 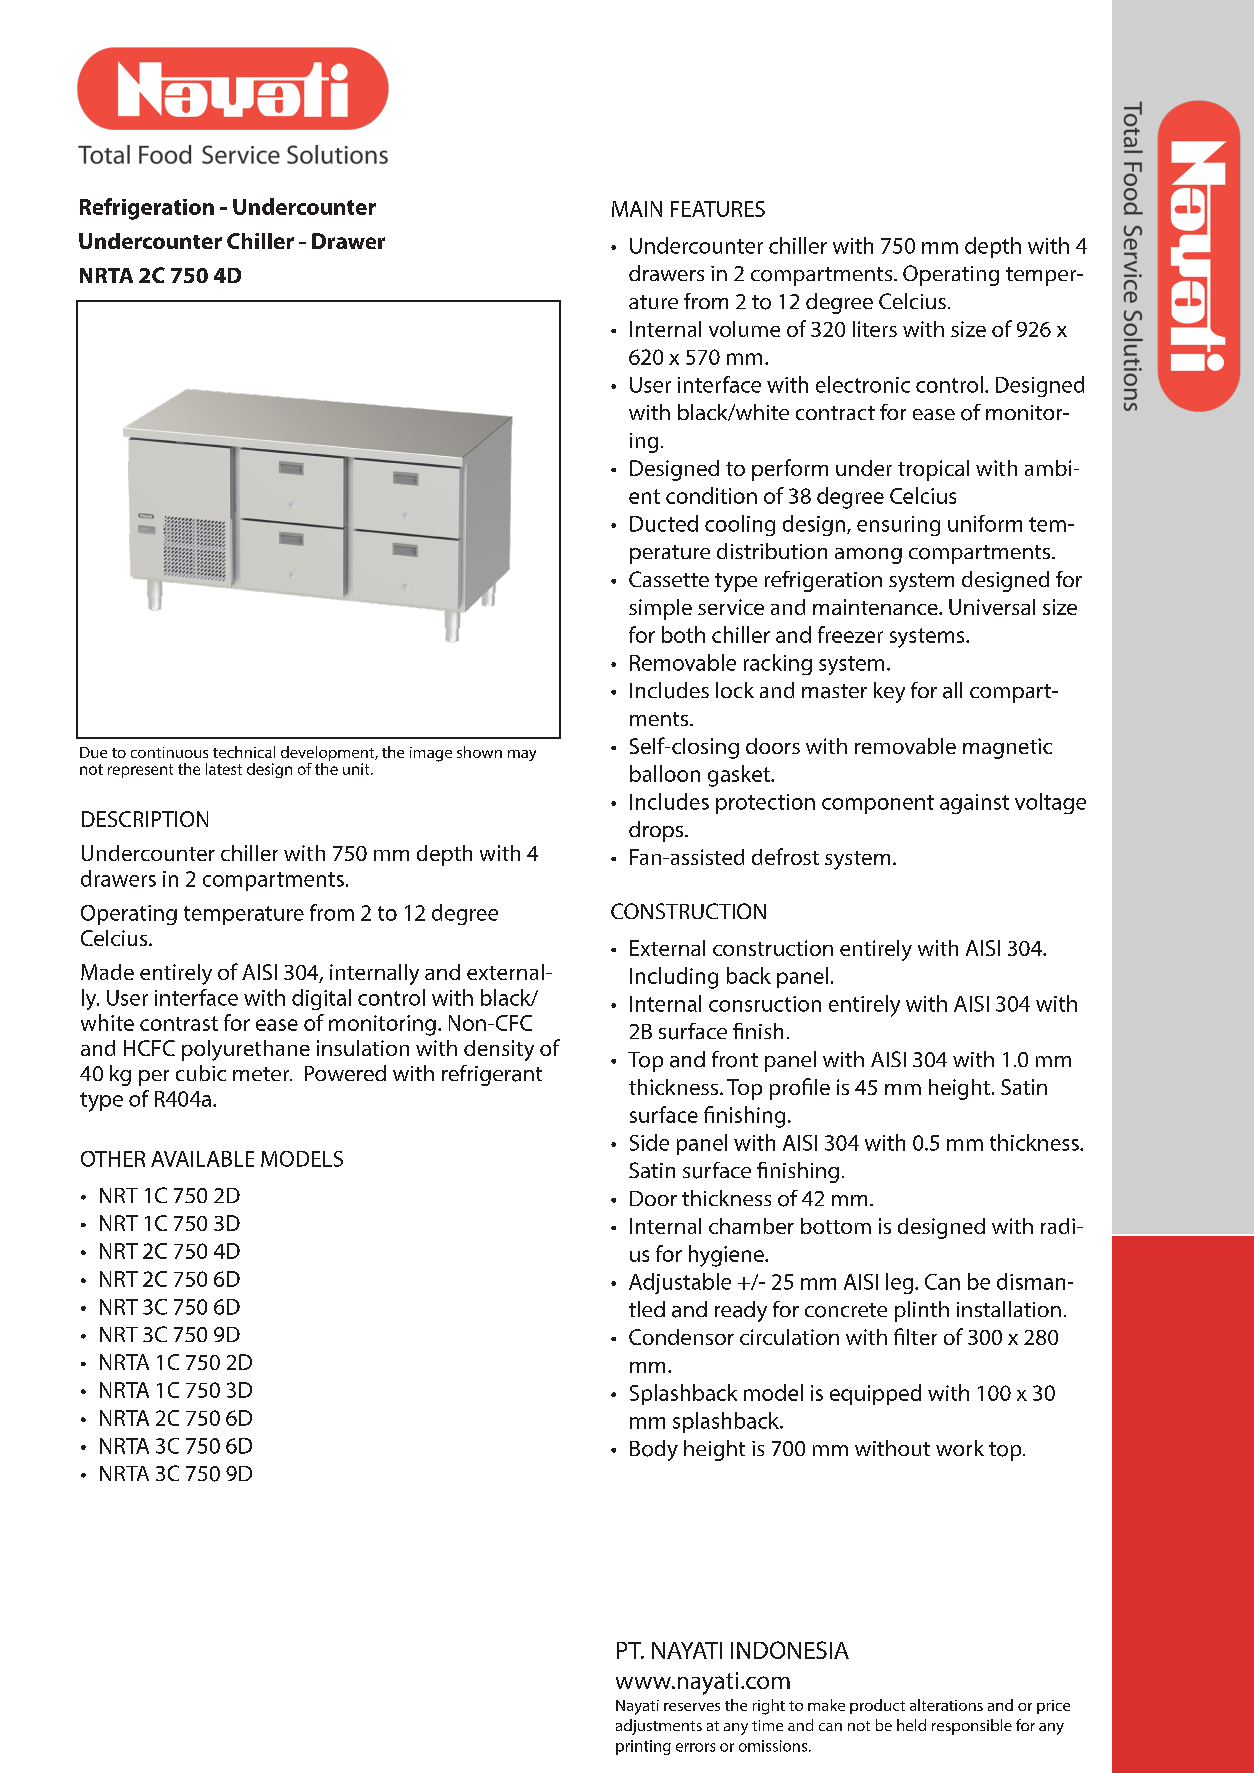 What do you see at coordinates (680, 1283) in the document?
I see `Adjustable` at bounding box center [680, 1283].
